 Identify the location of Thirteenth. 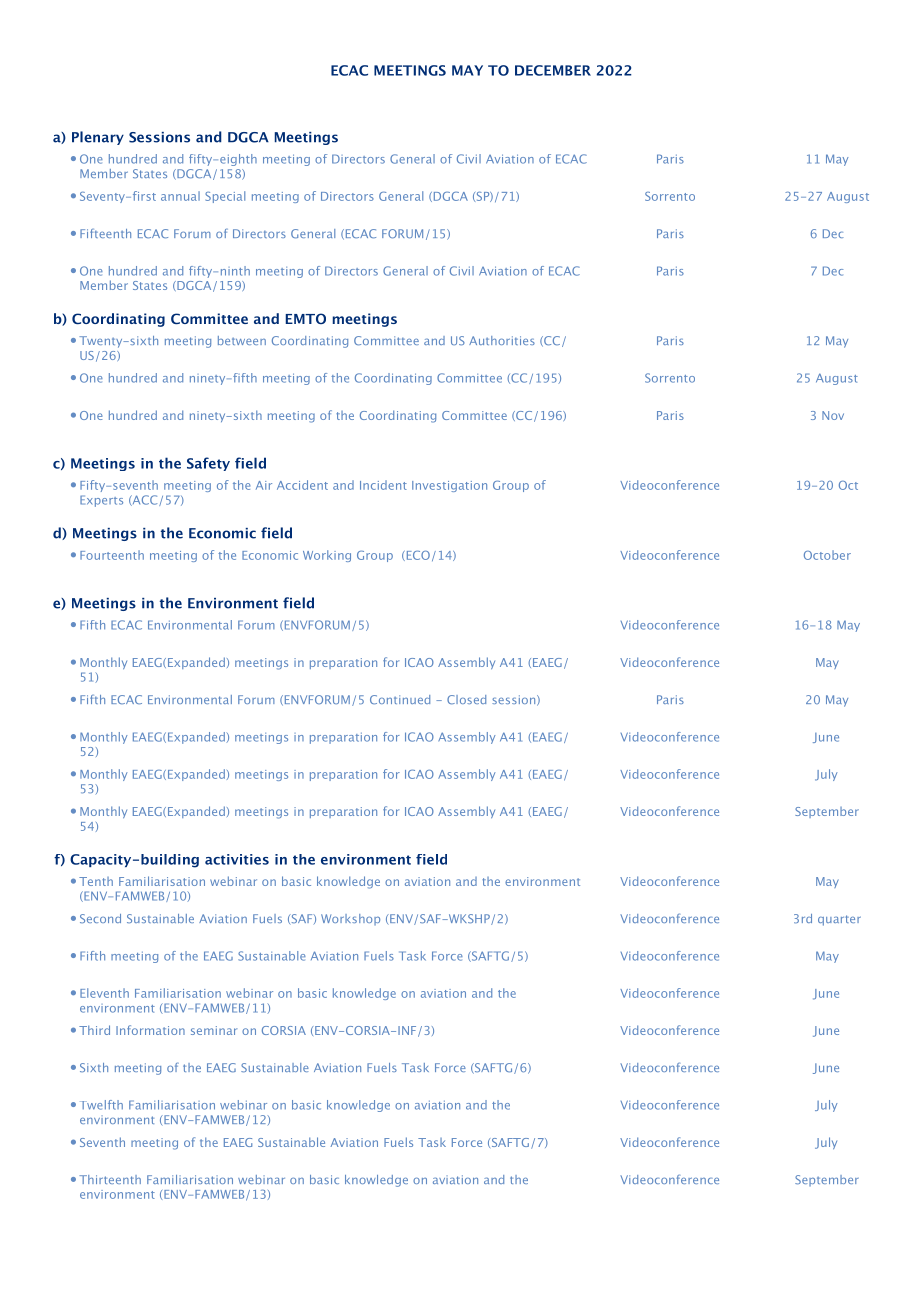
(110, 1179).
